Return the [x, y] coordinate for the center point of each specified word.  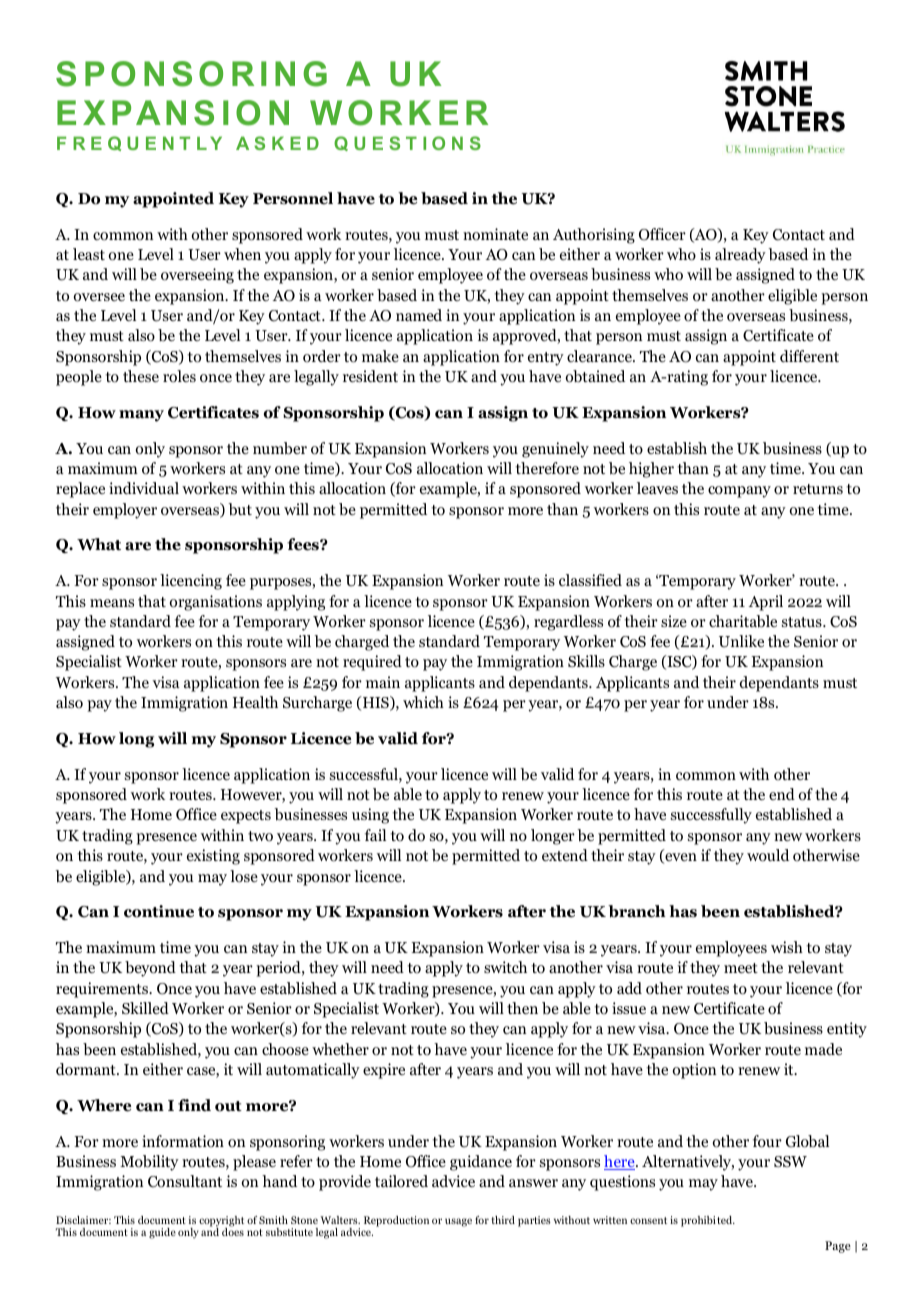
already [740, 256]
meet [741, 968]
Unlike [741, 641]
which [423, 702]
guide [162, 1233]
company [739, 492]
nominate [495, 234]
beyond [150, 969]
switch [505, 967]
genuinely [555, 450]
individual [144, 488]
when [242, 254]
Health [255, 702]
